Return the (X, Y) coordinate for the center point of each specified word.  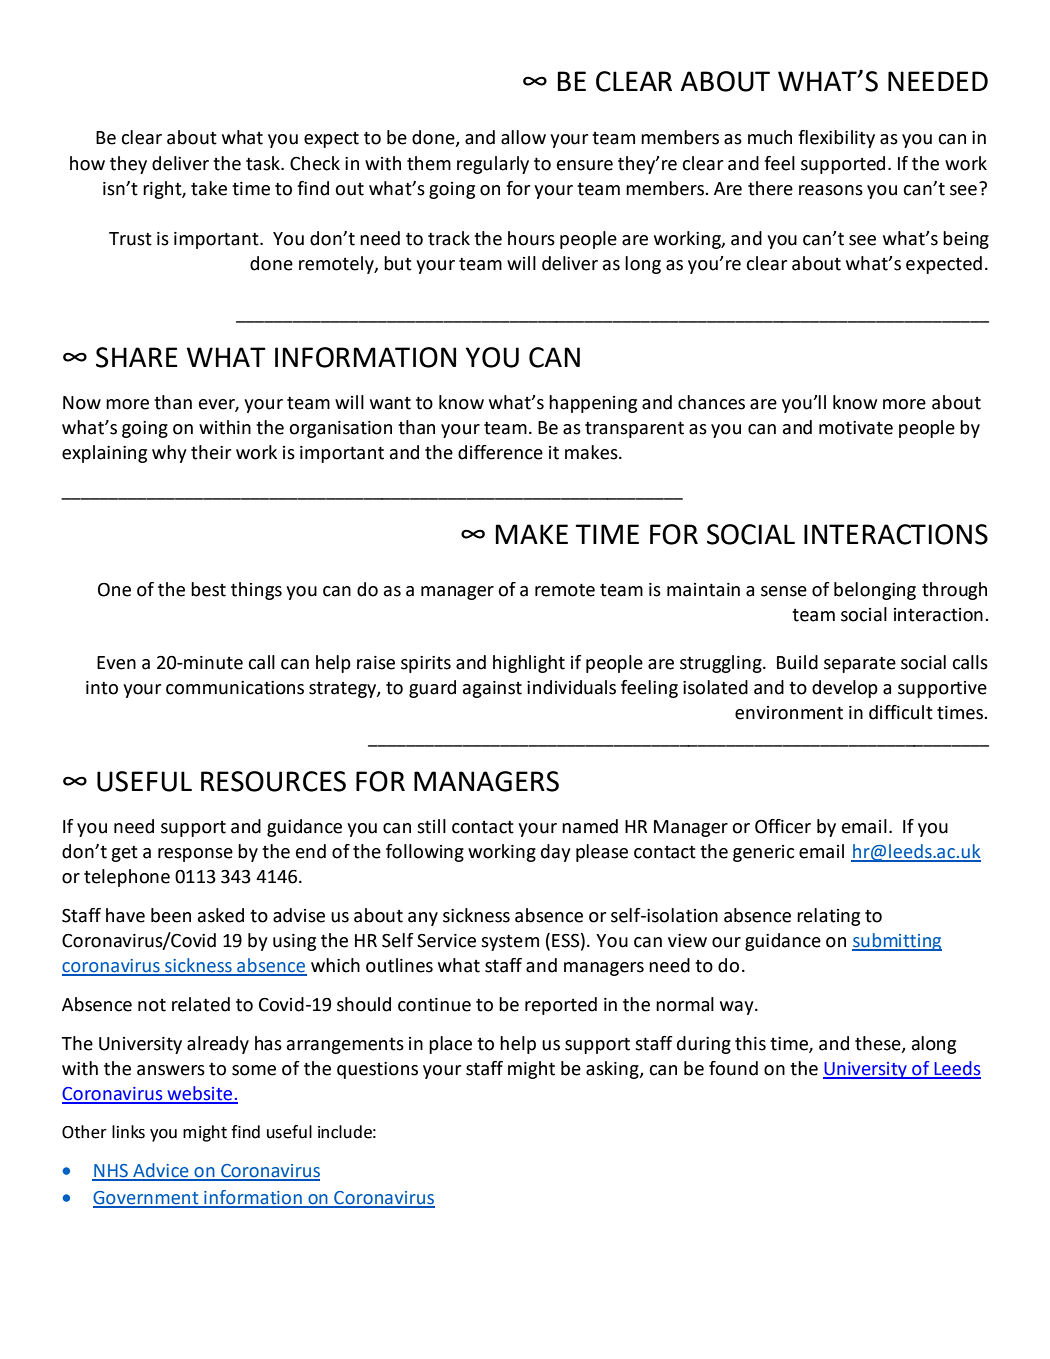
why (169, 454)
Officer (783, 826)
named (590, 826)
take (209, 188)
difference (500, 452)
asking (613, 1070)
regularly (493, 165)
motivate (856, 428)
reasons (831, 190)
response (195, 855)
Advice (161, 1171)
